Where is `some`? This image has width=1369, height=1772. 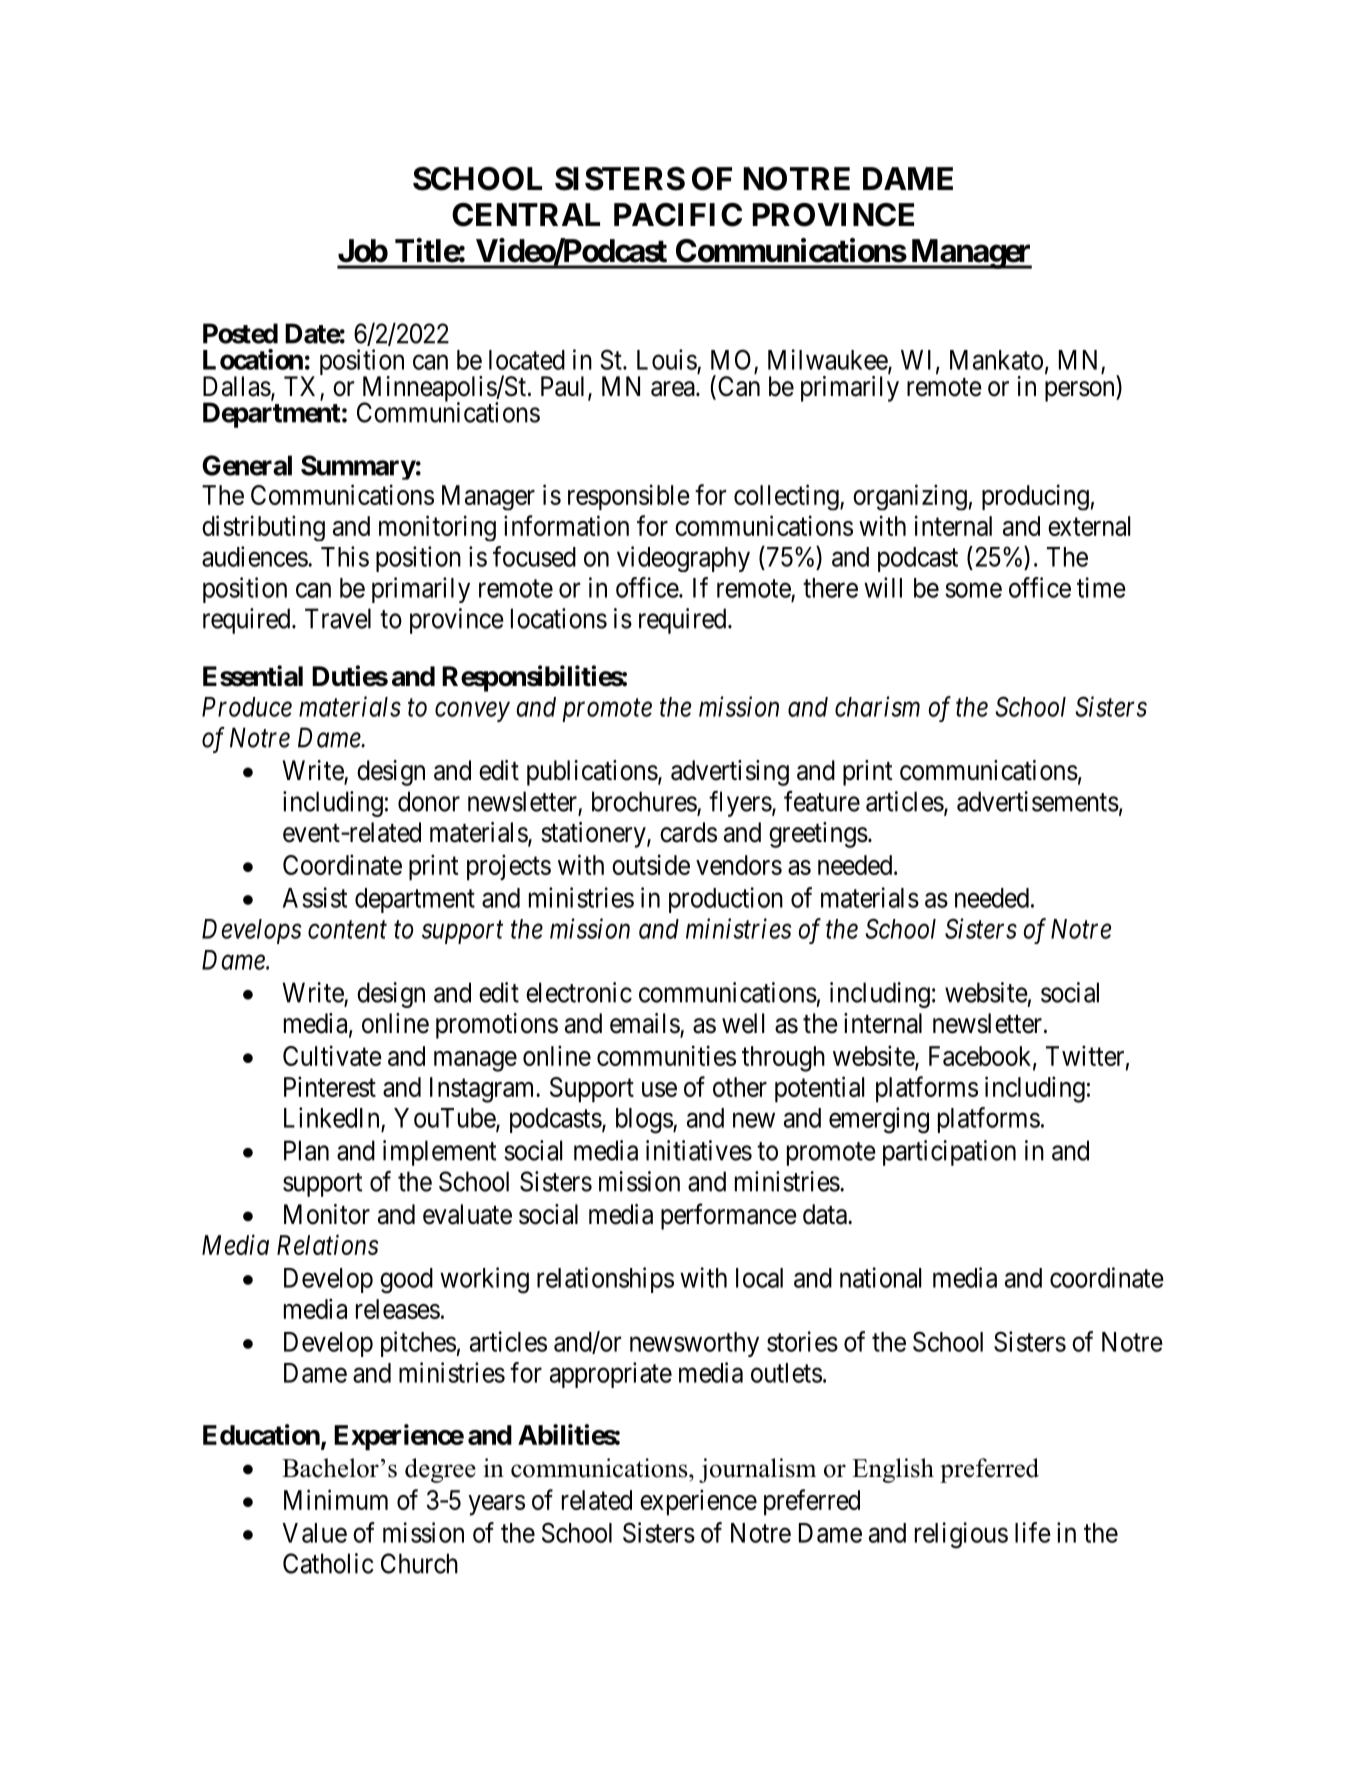 some is located at coordinates (973, 590).
